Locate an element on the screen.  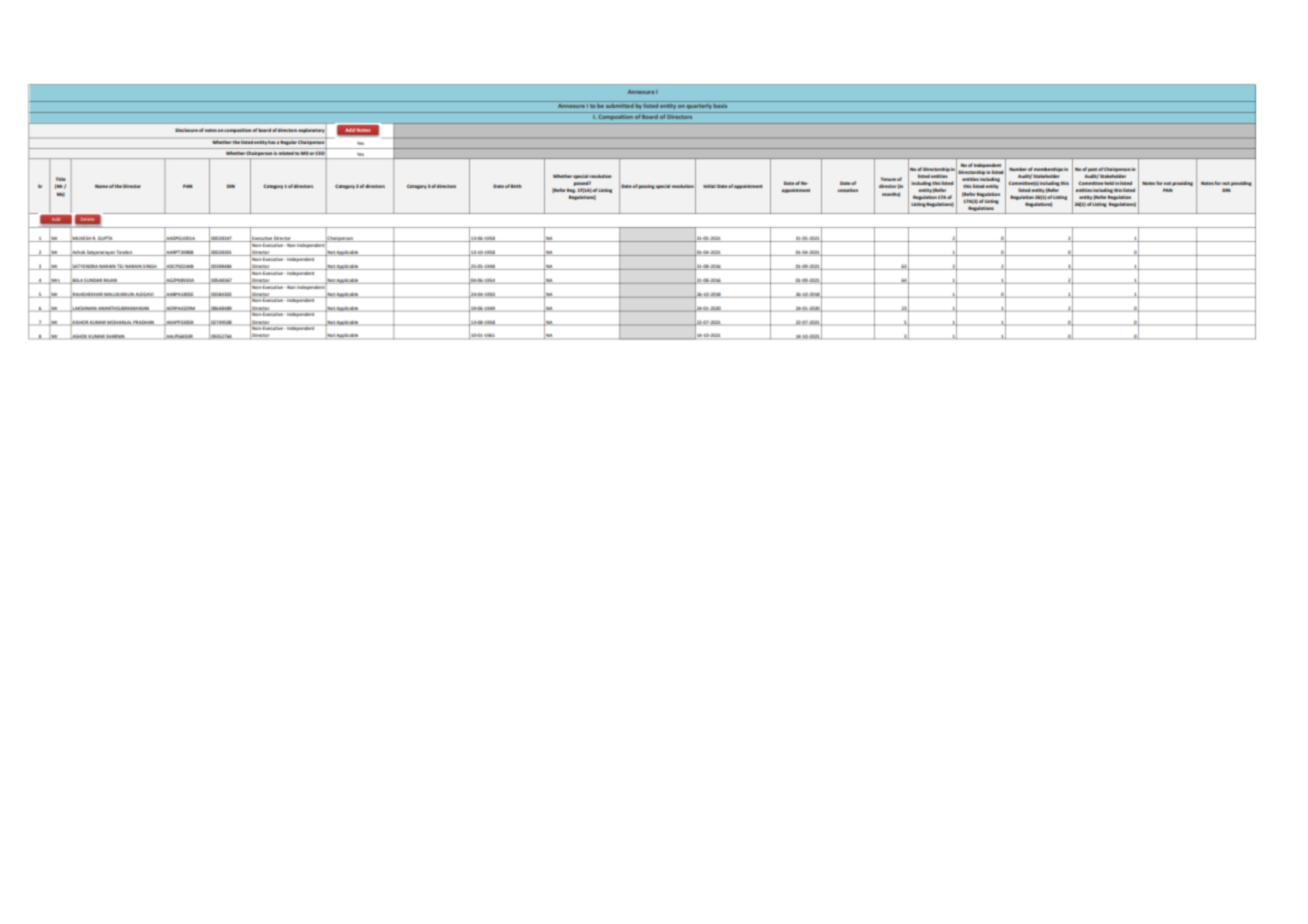
Tenure is located at coordinates (888, 179).
